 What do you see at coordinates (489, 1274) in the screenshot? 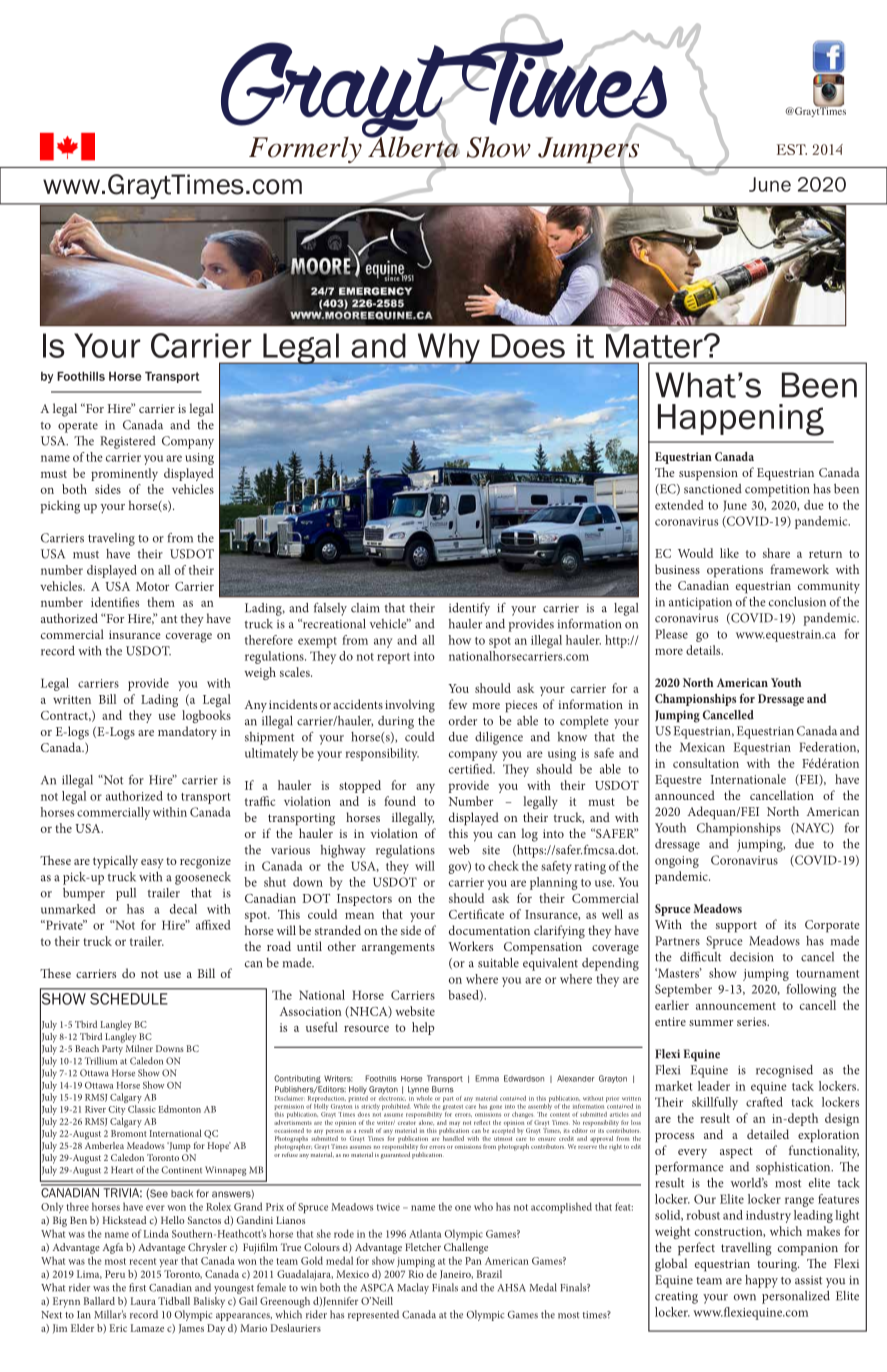
I see `Brazil` at bounding box center [489, 1274].
